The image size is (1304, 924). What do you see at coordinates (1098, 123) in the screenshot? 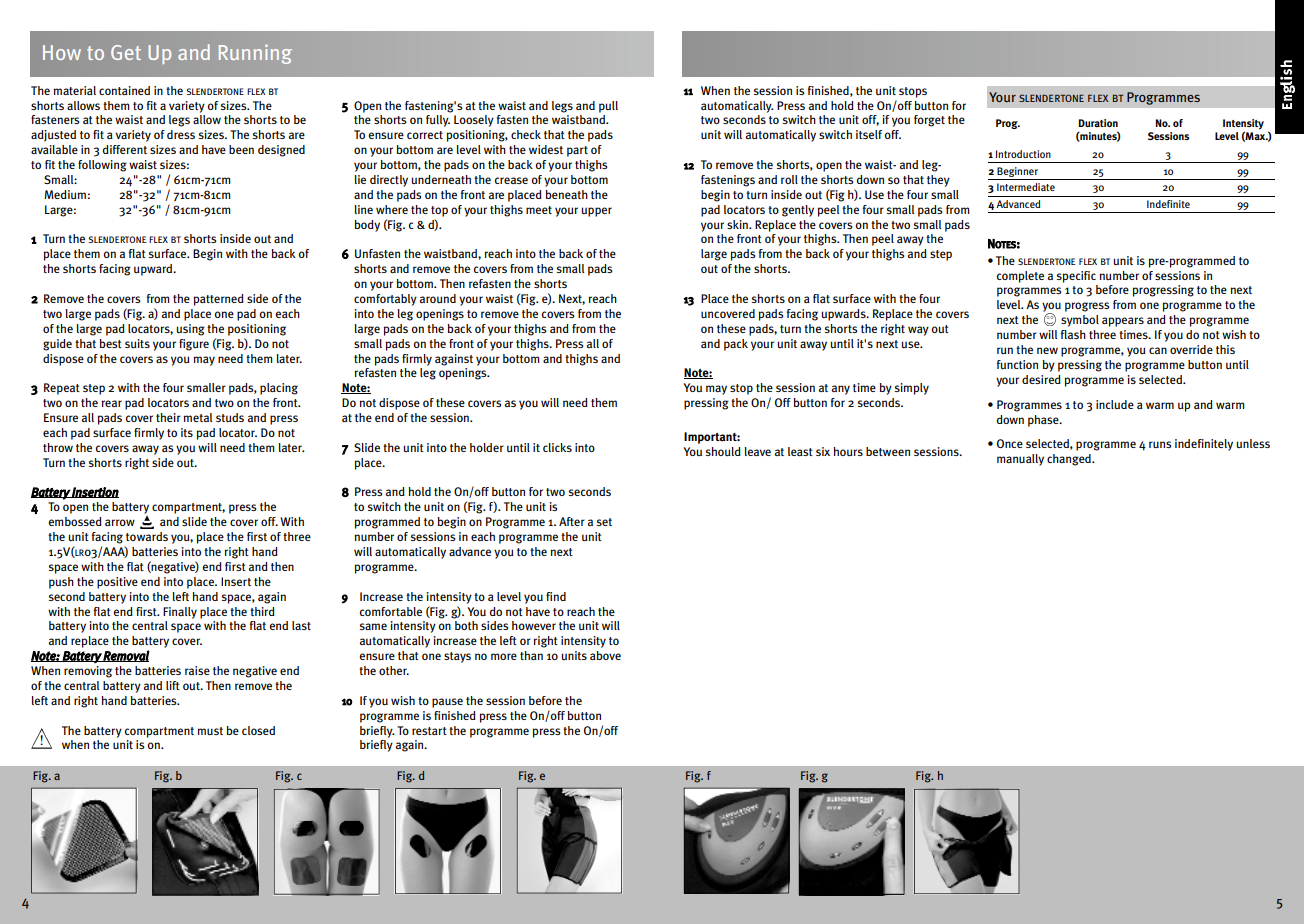
I see `Duration` at bounding box center [1098, 123].
